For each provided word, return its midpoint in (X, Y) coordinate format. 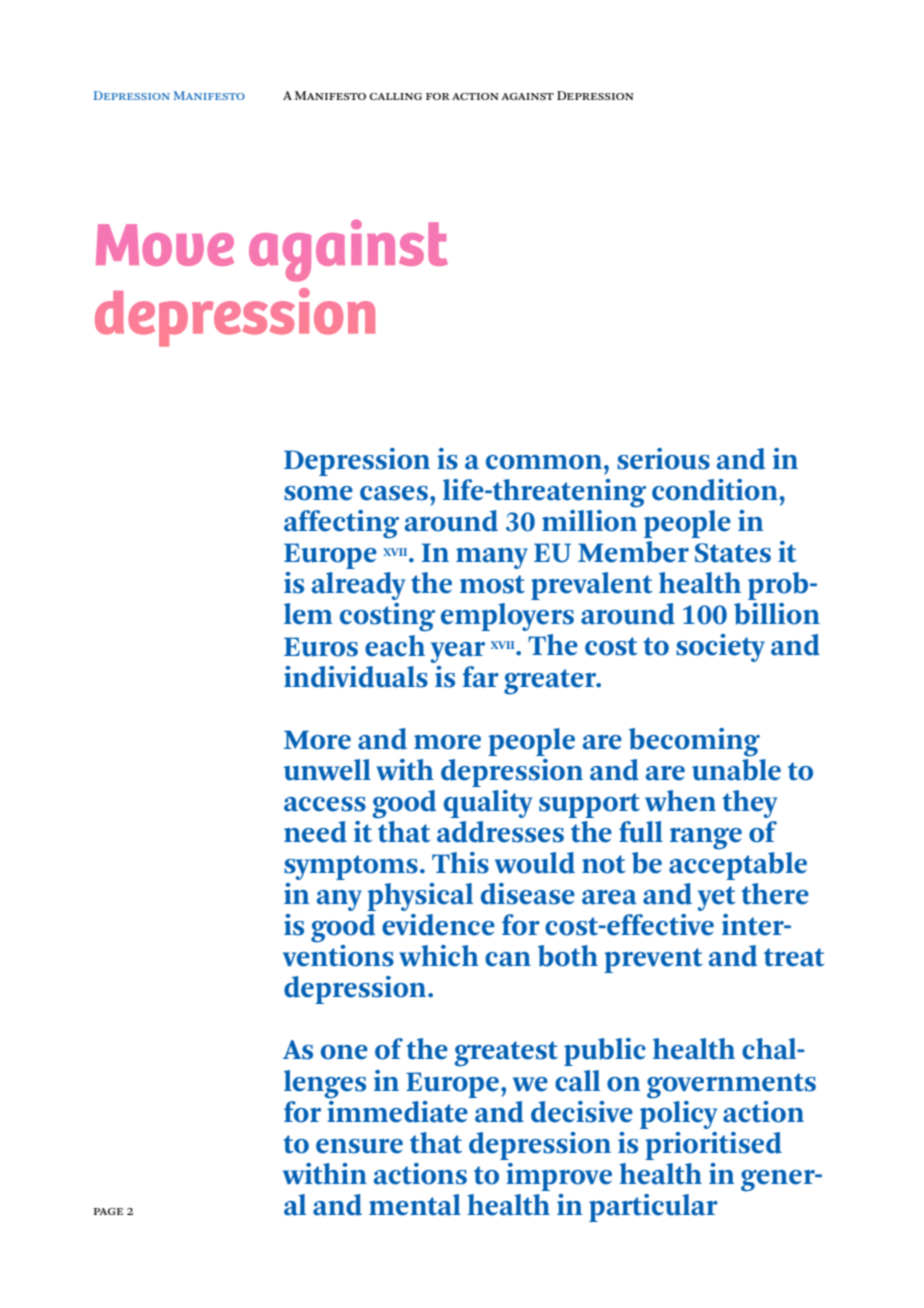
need (315, 832)
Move (165, 245)
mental (415, 1205)
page (108, 1211)
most (492, 584)
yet (717, 898)
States (733, 553)
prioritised (713, 1146)
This (460, 863)
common (544, 462)
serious (663, 459)
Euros (321, 647)
